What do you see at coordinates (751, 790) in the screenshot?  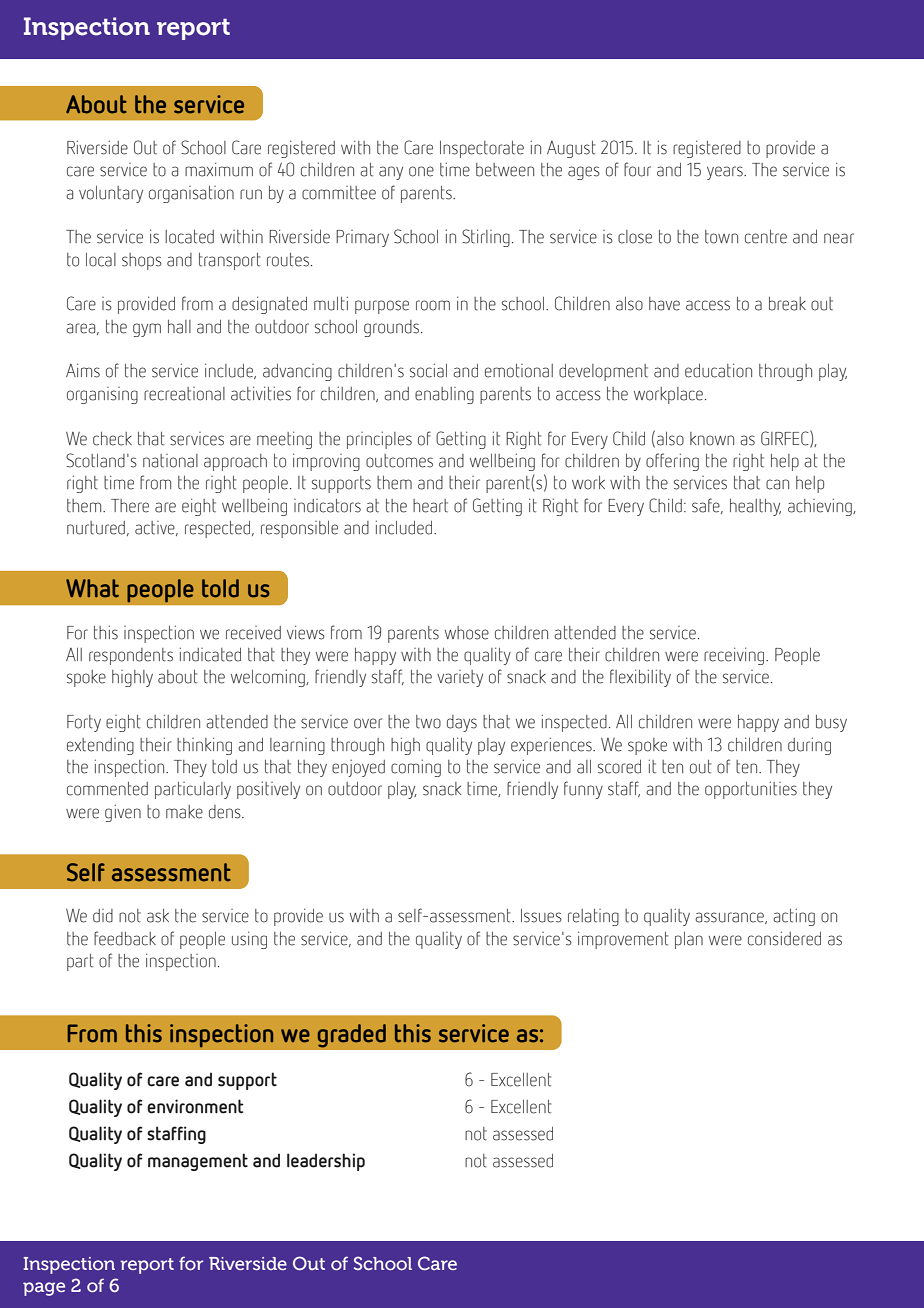 I see `opportunities` at bounding box center [751, 790].
